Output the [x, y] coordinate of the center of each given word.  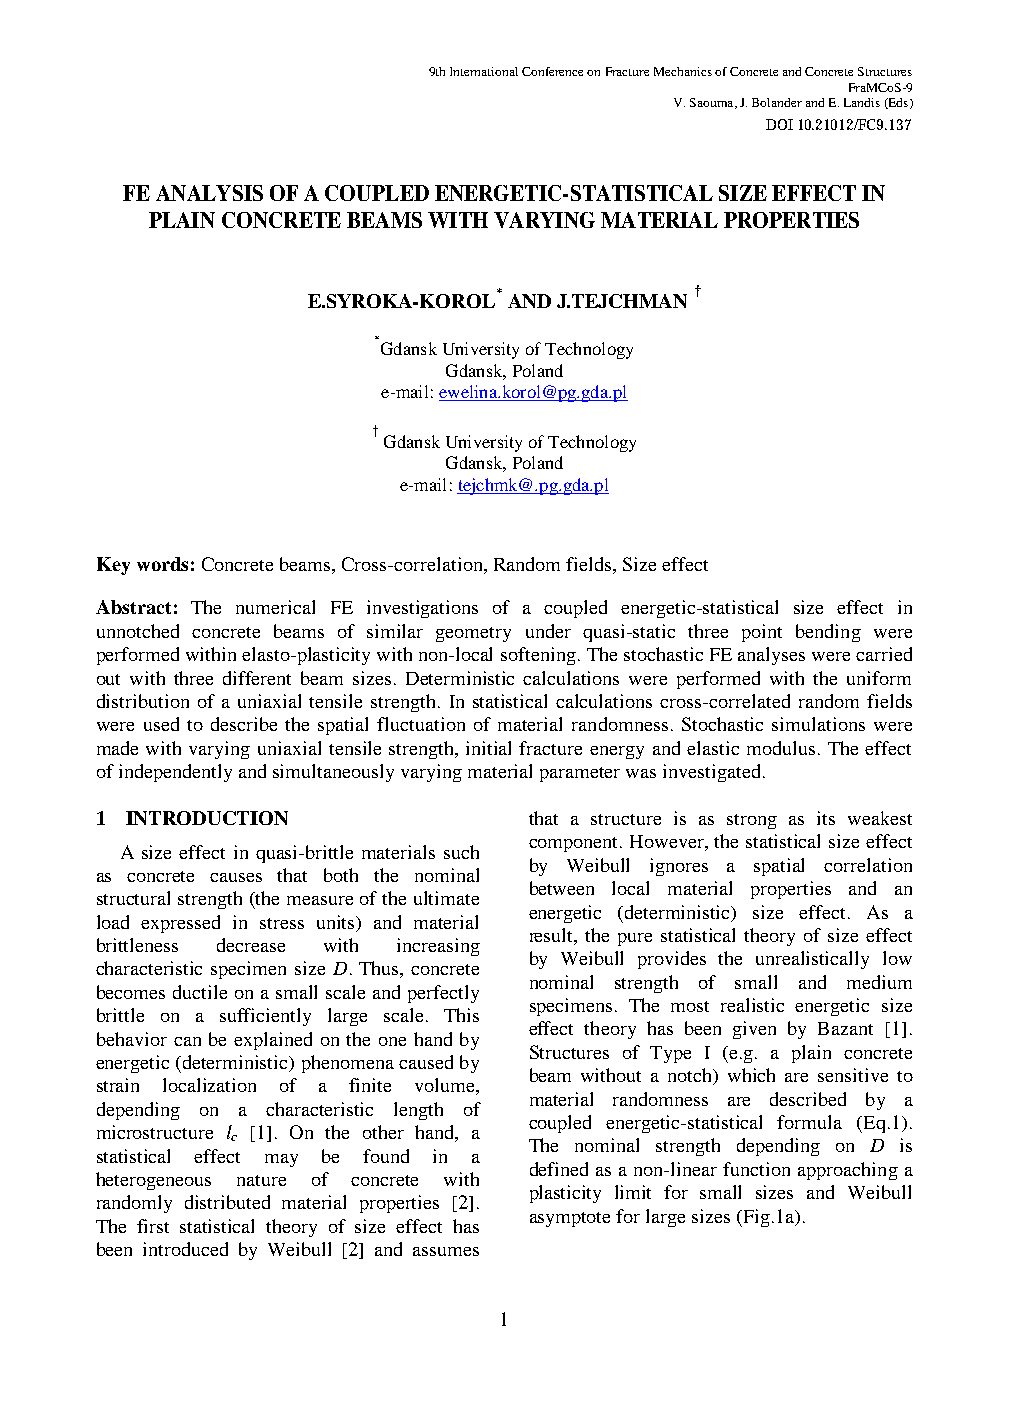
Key [113, 566]
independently [175, 773]
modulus [781, 748]
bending [828, 633]
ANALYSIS [209, 193]
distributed [227, 1202]
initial [488, 748]
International [484, 71]
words [162, 564]
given [754, 1030]
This [461, 1015]
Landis [862, 102]
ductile [200, 992]
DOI [779, 124]
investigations [422, 609]
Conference [552, 71]
